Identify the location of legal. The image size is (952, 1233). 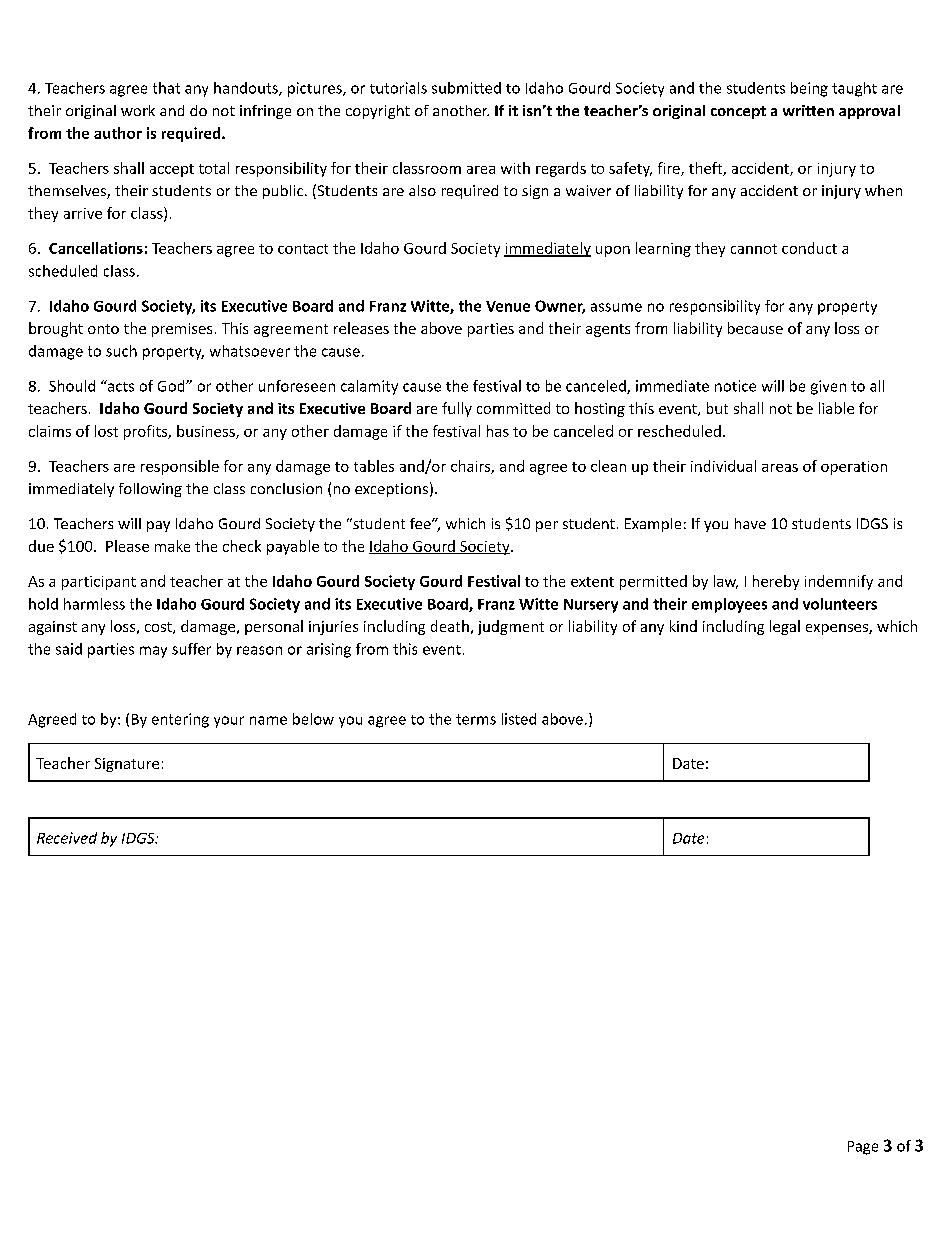
(785, 627).
